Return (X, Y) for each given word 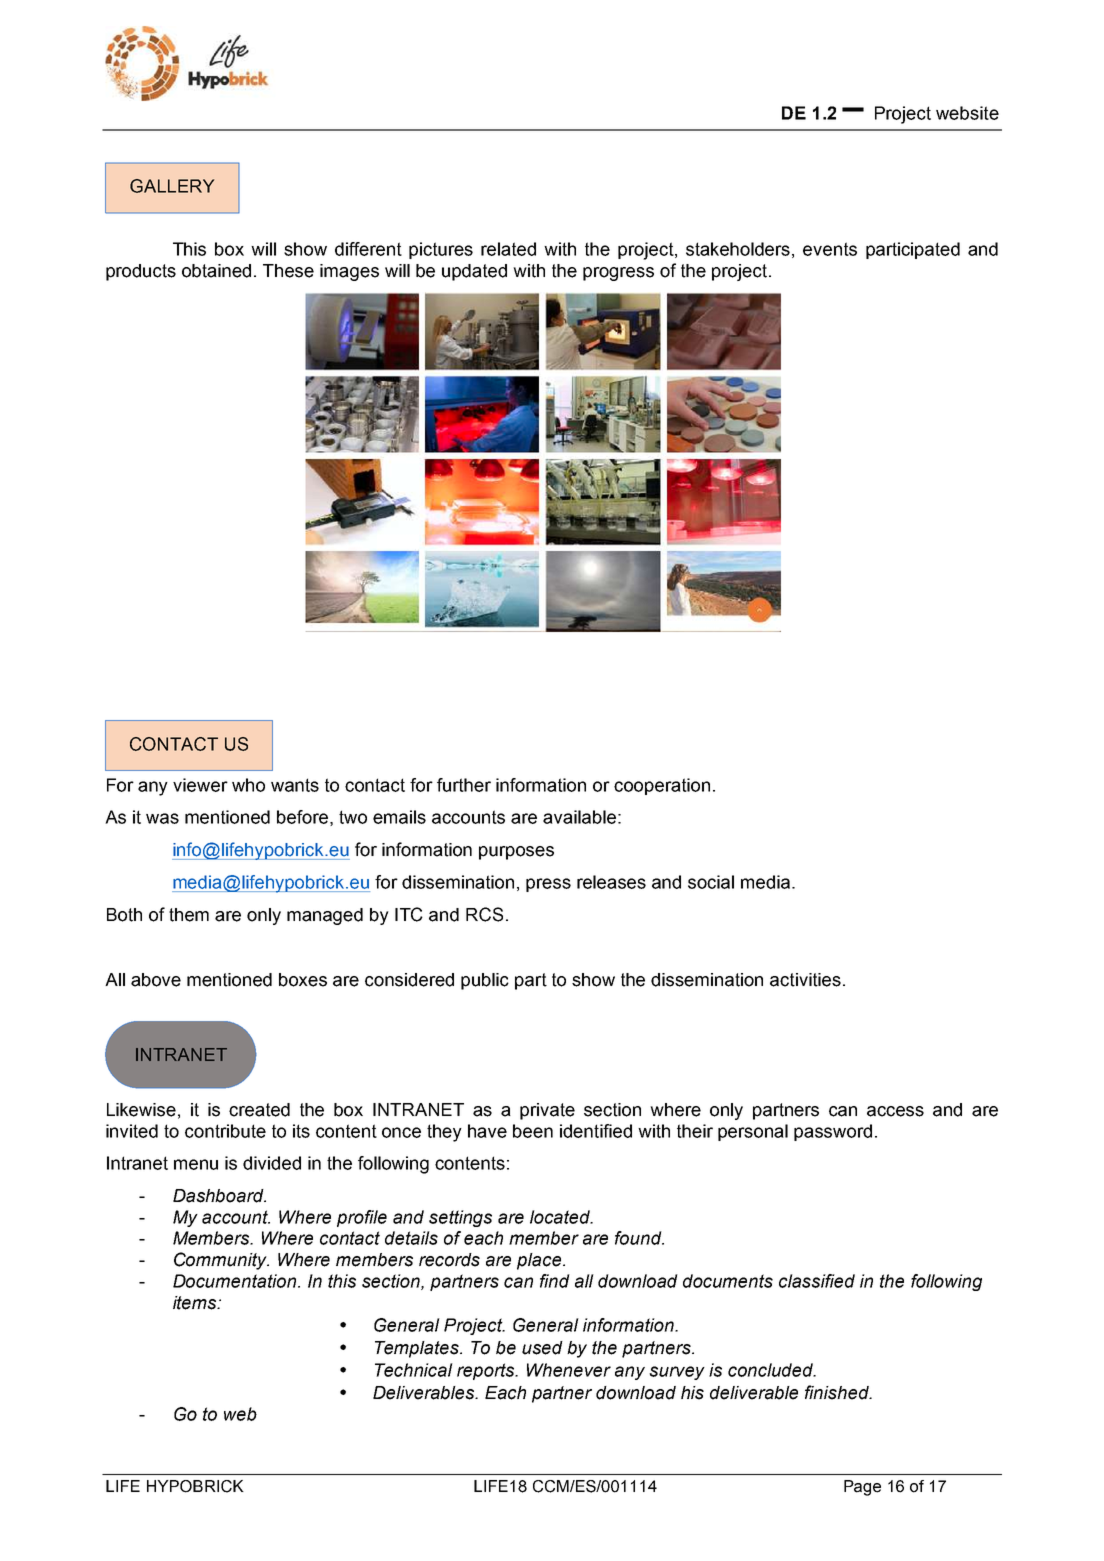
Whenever (569, 1370)
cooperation (662, 786)
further (464, 785)
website (967, 113)
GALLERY (172, 186)
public (485, 981)
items (196, 1303)
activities (805, 980)
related (508, 249)
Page (862, 1488)
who (248, 785)
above (156, 980)
